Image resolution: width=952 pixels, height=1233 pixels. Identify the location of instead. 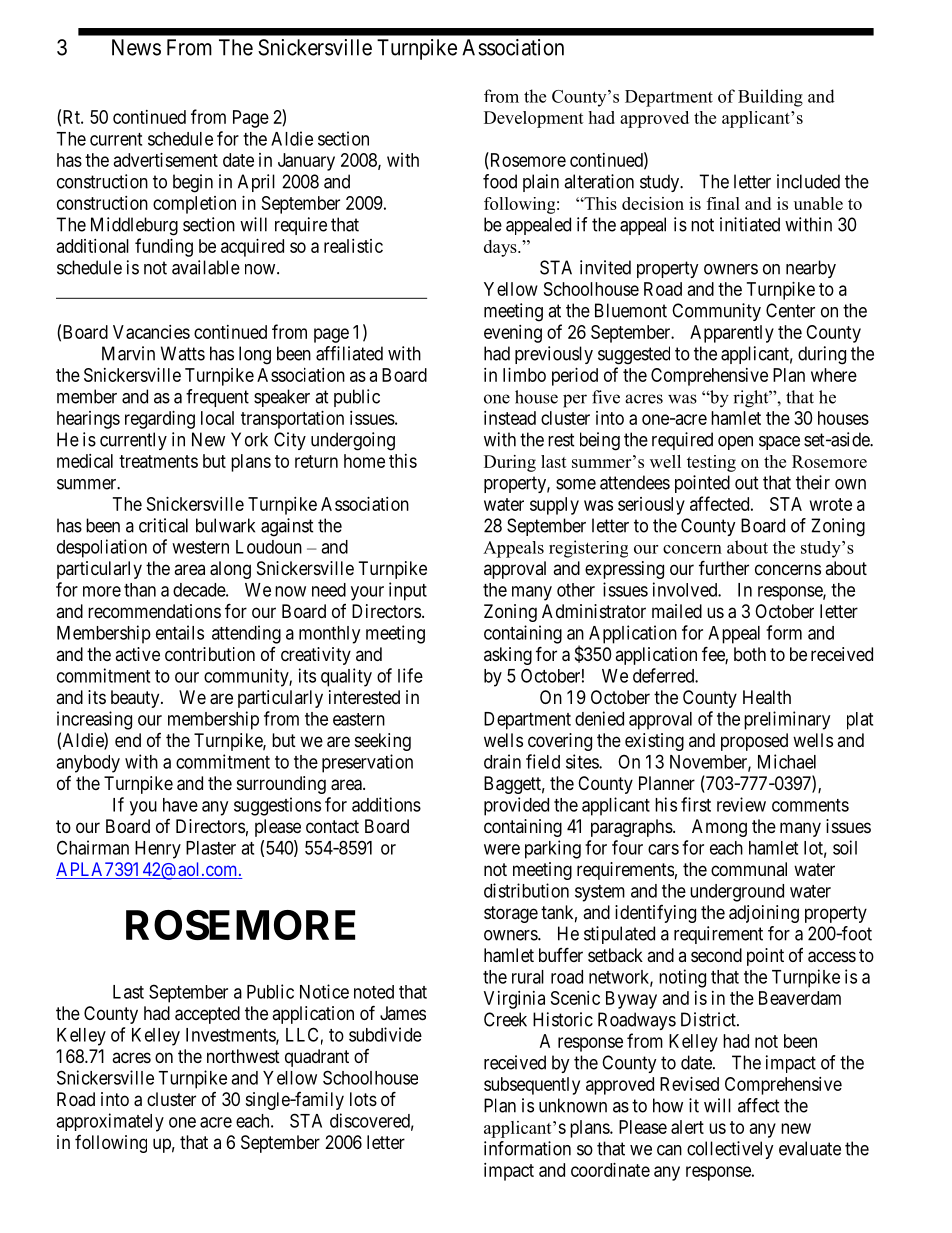
(510, 418).
